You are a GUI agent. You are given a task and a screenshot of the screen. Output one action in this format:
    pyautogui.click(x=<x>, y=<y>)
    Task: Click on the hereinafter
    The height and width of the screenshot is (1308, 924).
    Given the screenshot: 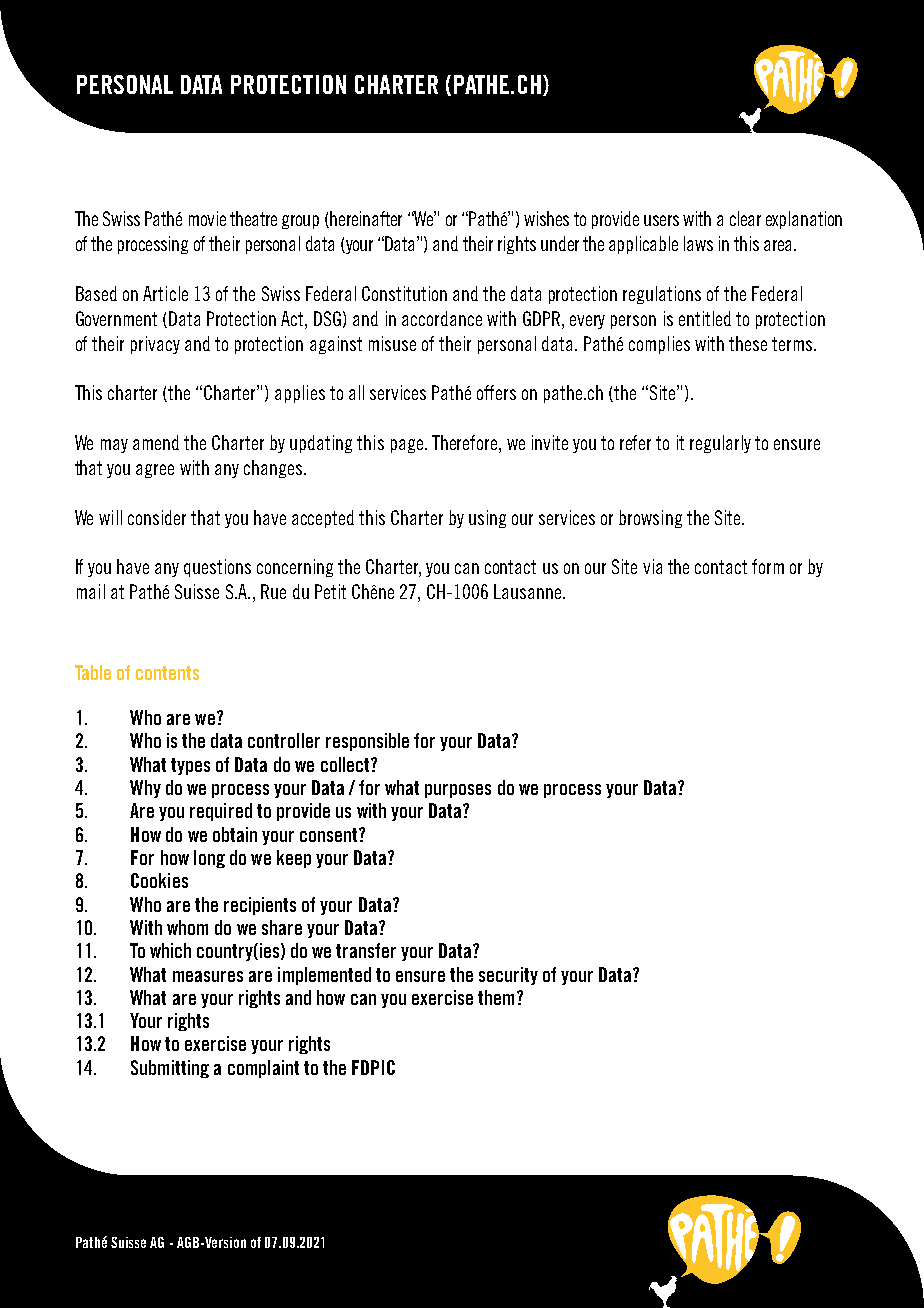 What is the action you would take?
    pyautogui.click(x=366, y=218)
